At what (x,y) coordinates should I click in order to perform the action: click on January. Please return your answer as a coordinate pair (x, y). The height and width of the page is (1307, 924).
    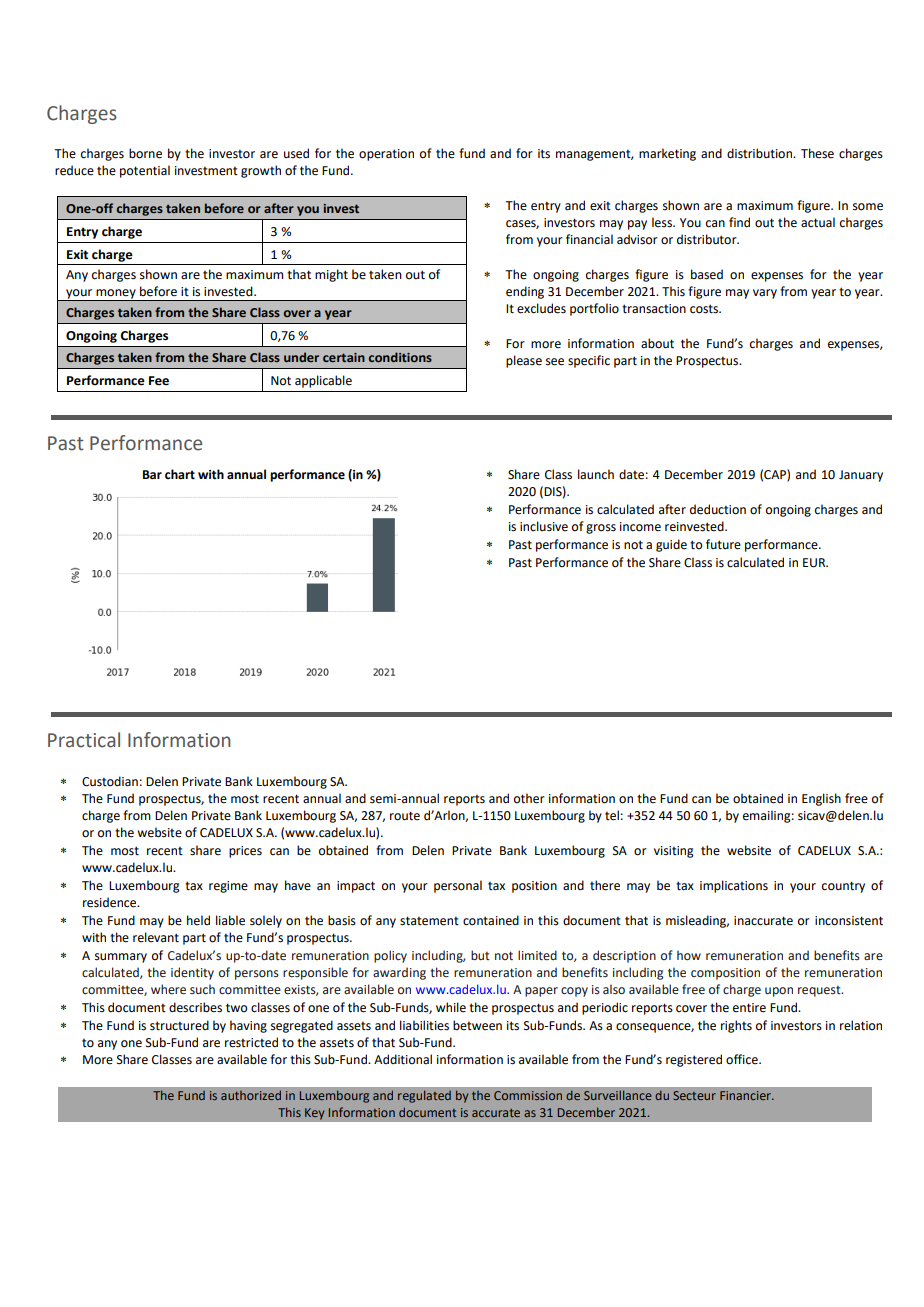
    Looking at the image, I should click on (861, 476).
